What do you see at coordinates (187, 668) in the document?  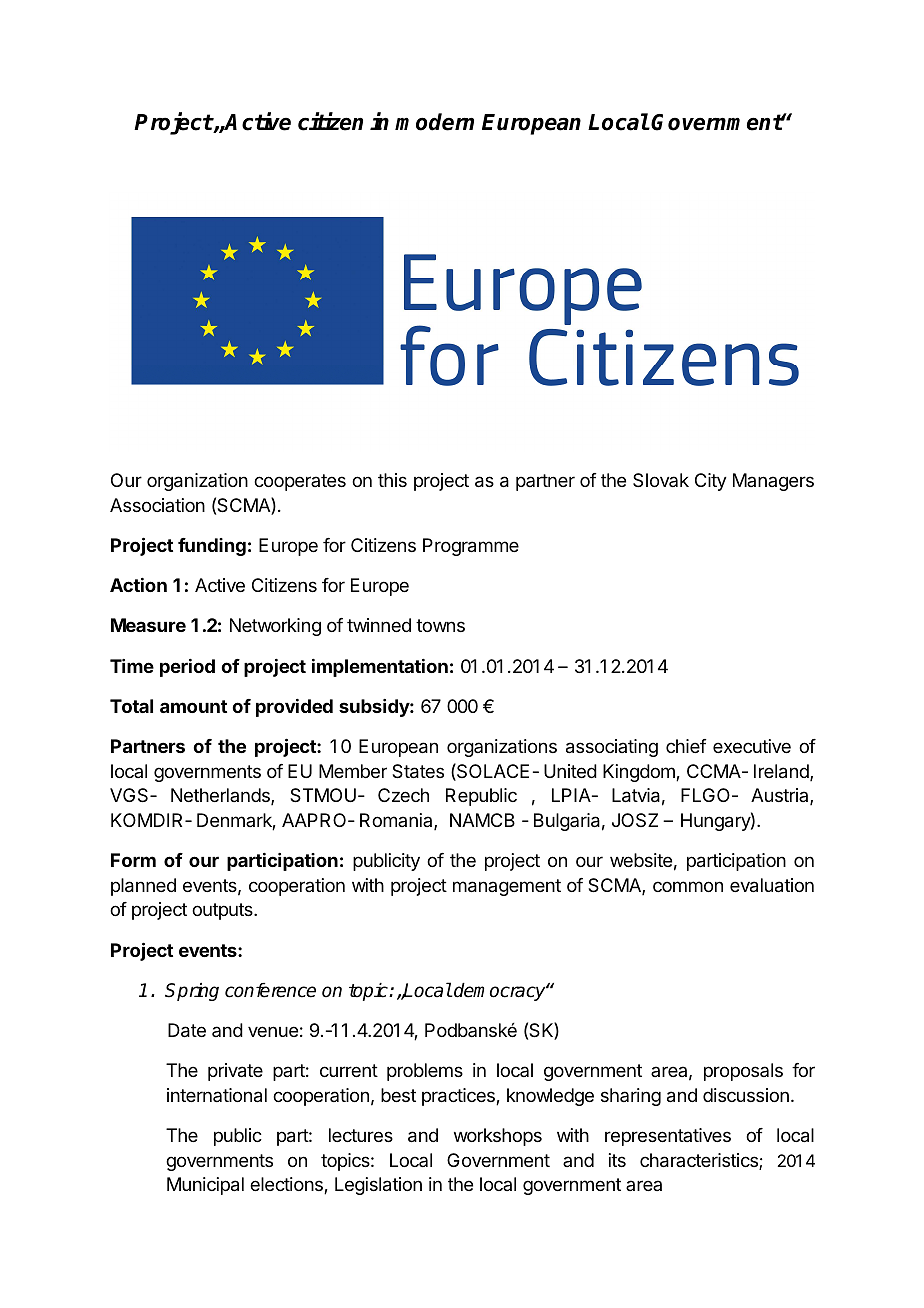 I see `period` at bounding box center [187, 668].
